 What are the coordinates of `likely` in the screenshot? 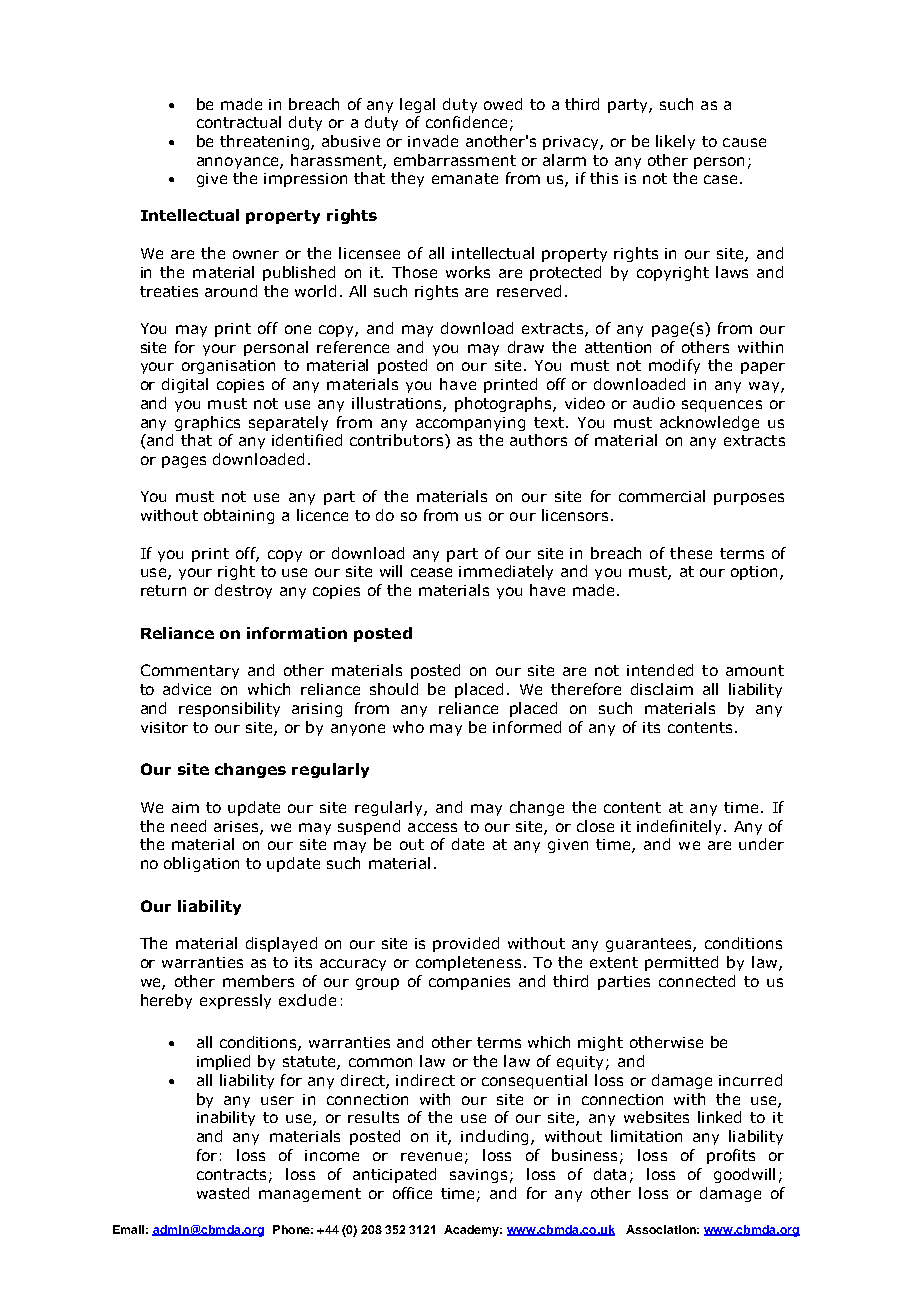 It's located at (675, 142).
